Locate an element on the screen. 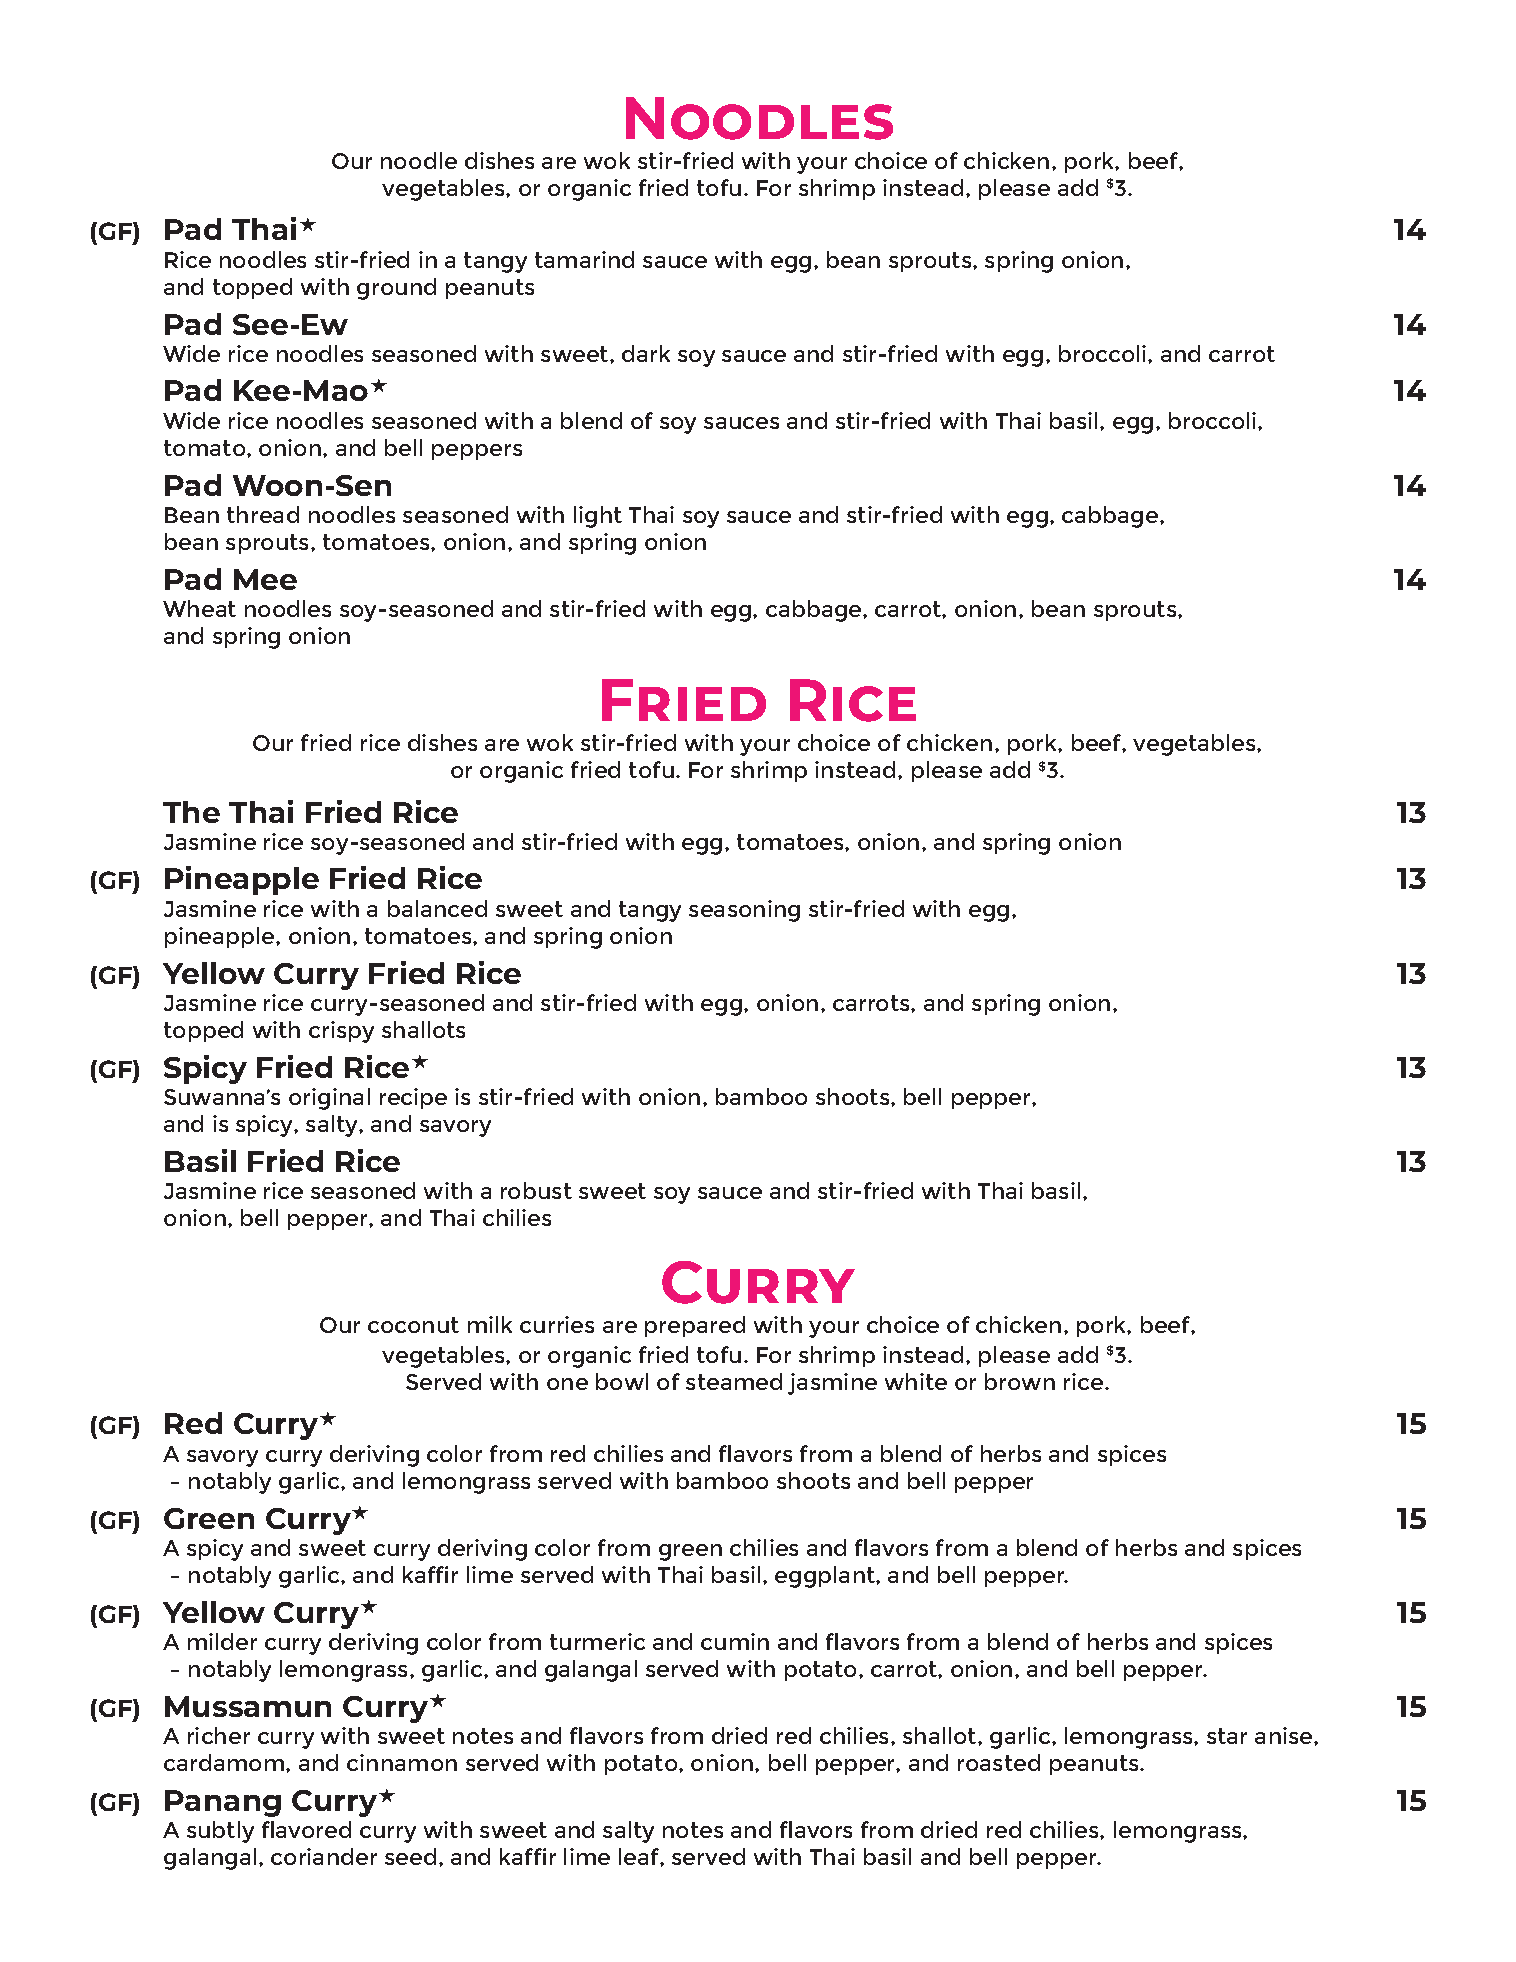 This screenshot has height=1962, width=1516. crispy is located at coordinates (341, 1032).
